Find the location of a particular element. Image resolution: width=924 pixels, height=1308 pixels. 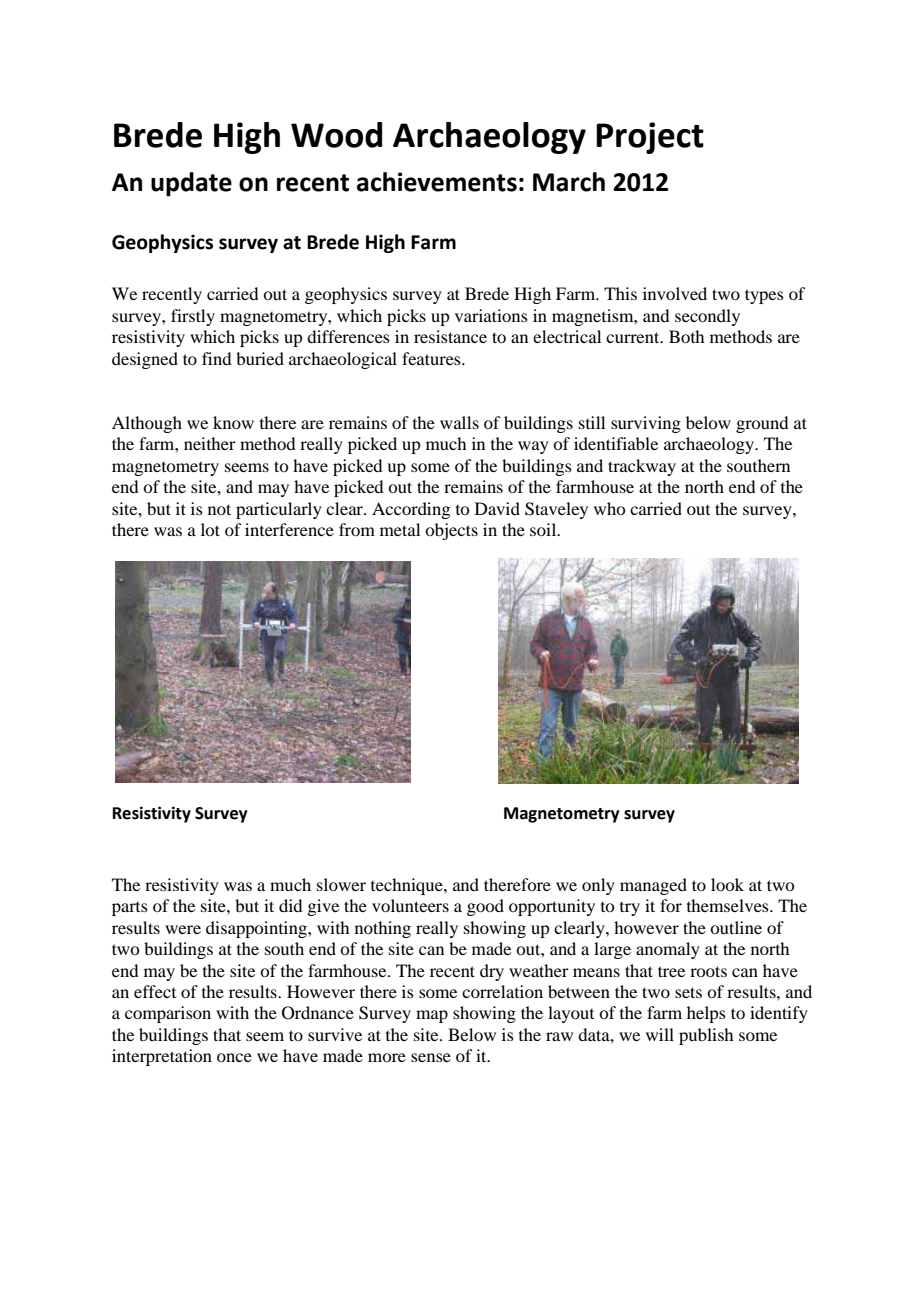

comparison is located at coordinates (168, 1014).
